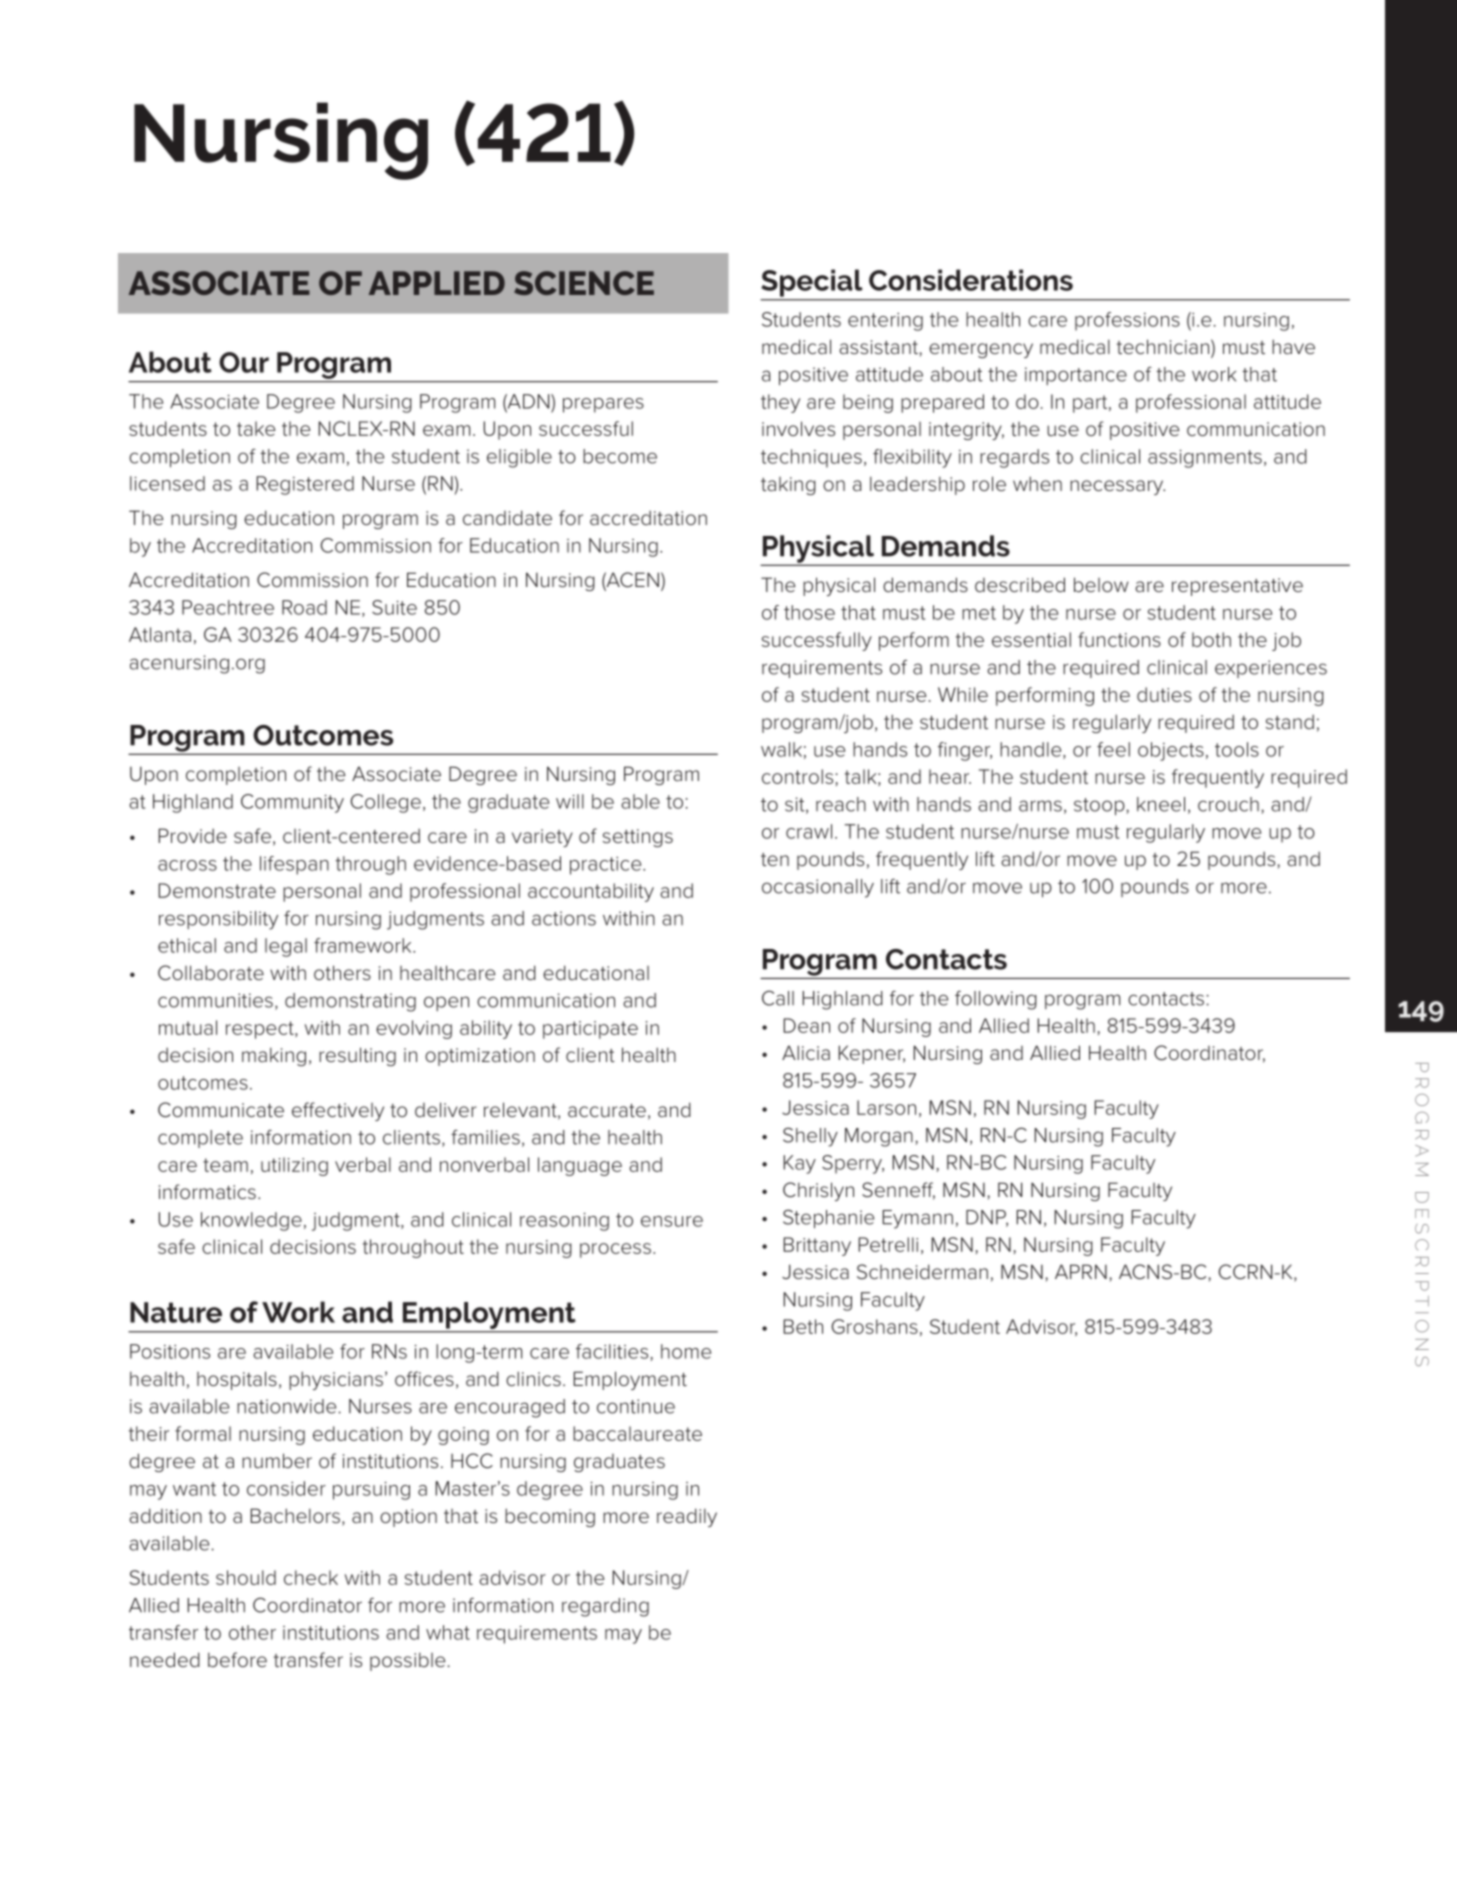 The image size is (1457, 1886). What do you see at coordinates (1127, 321) in the document?
I see `professions` at bounding box center [1127, 321].
